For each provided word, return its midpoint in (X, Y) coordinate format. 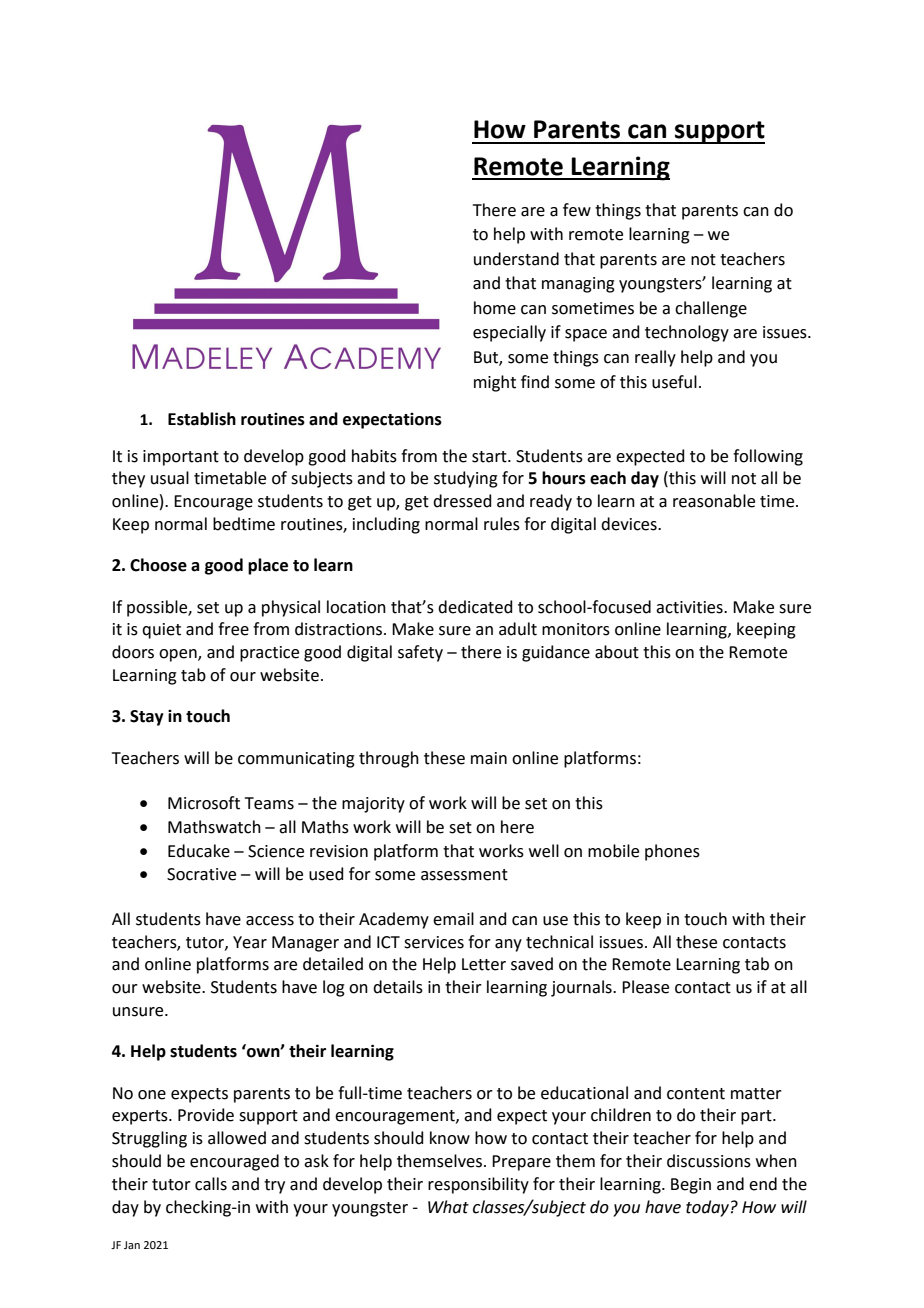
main (489, 758)
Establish (202, 419)
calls (211, 1184)
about (617, 652)
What (448, 1207)
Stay (147, 718)
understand (516, 259)
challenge (711, 309)
